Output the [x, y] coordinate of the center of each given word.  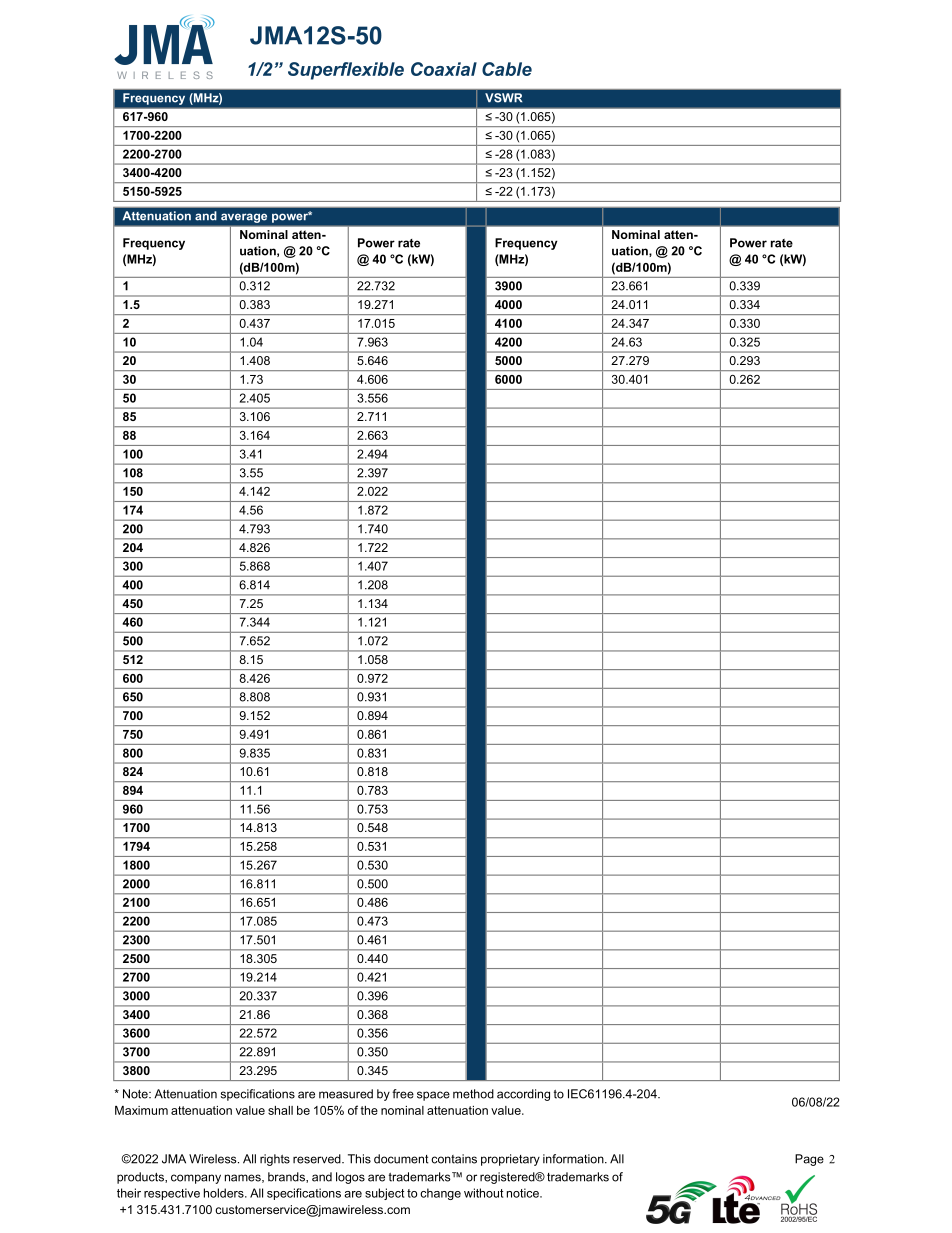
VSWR [503, 98]
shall [280, 1110]
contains [454, 1159]
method [473, 1094]
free [403, 1094]
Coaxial [444, 69]
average [244, 218]
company [196, 1179]
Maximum [141, 1110]
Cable [507, 69]
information [574, 1159]
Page [809, 1160]
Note [136, 1094]
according [523, 1095]
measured [346, 1094]
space [433, 1096]
